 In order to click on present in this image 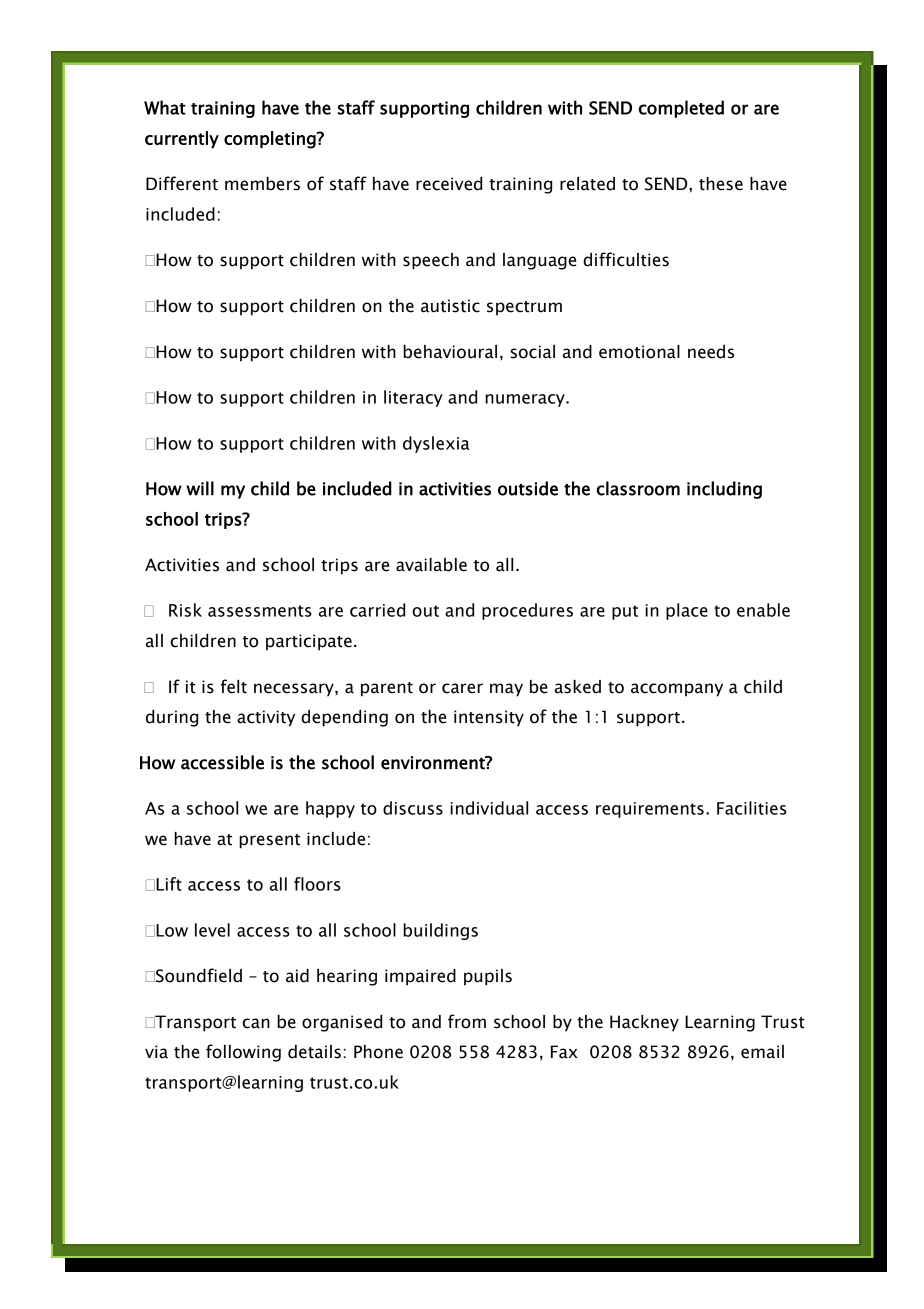, I will do `click(269, 841)`.
